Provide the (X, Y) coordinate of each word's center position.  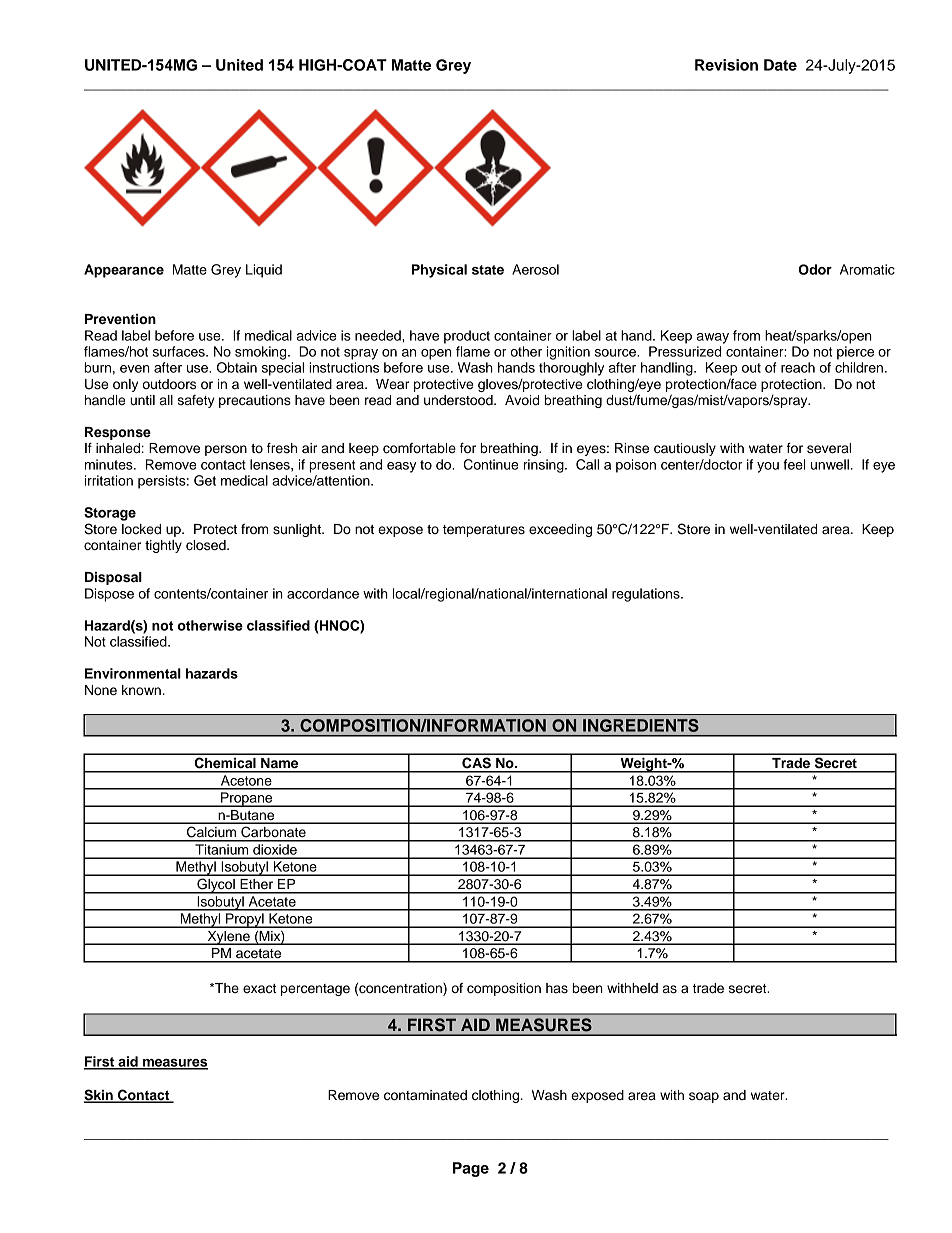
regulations (647, 595)
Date (780, 65)
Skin (99, 1096)
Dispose (109, 595)
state (488, 270)
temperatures (484, 531)
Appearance (124, 271)
